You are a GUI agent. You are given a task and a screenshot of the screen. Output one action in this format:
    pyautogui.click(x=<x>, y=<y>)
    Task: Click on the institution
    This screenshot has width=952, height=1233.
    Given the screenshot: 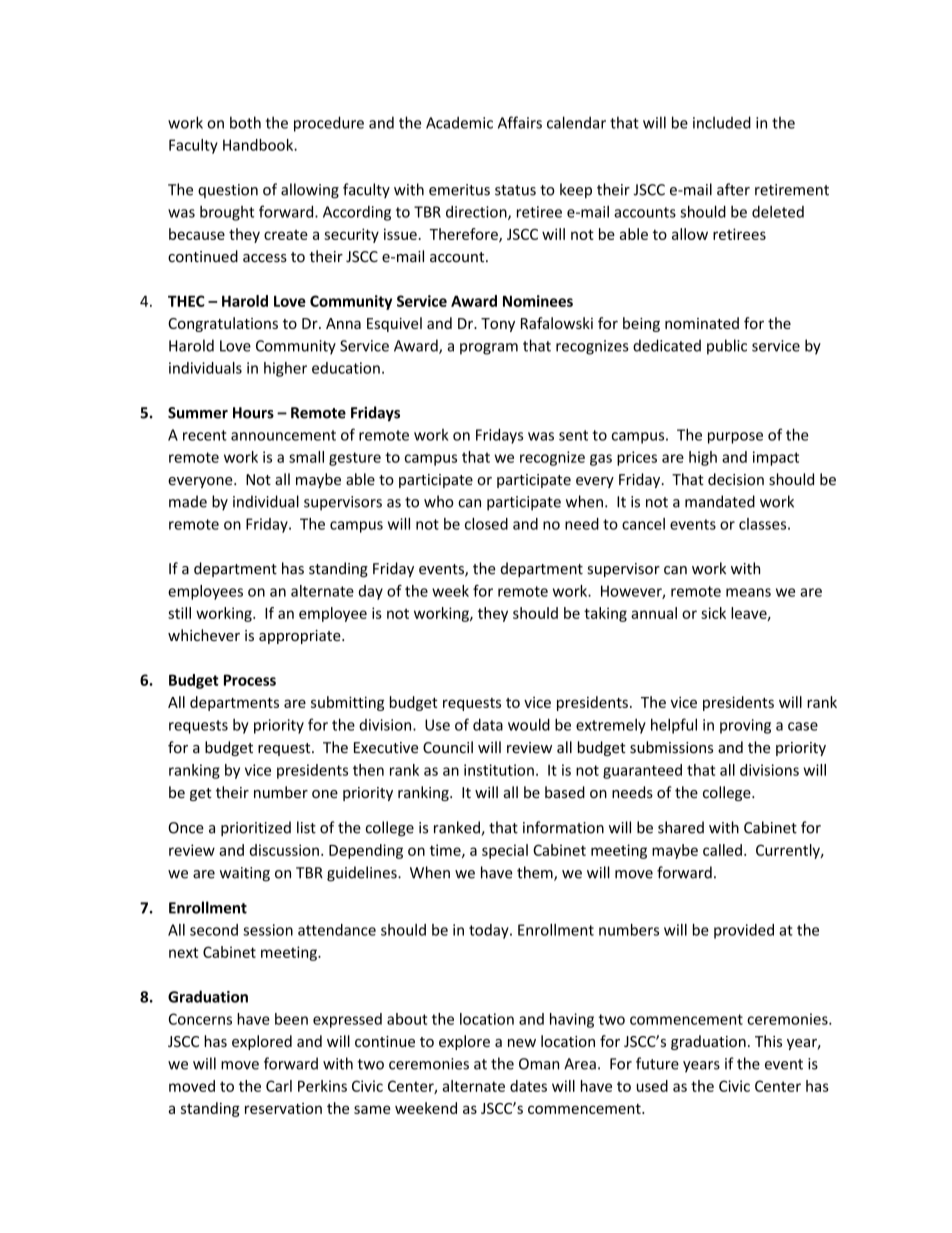 What is the action you would take?
    pyautogui.click(x=499, y=770)
